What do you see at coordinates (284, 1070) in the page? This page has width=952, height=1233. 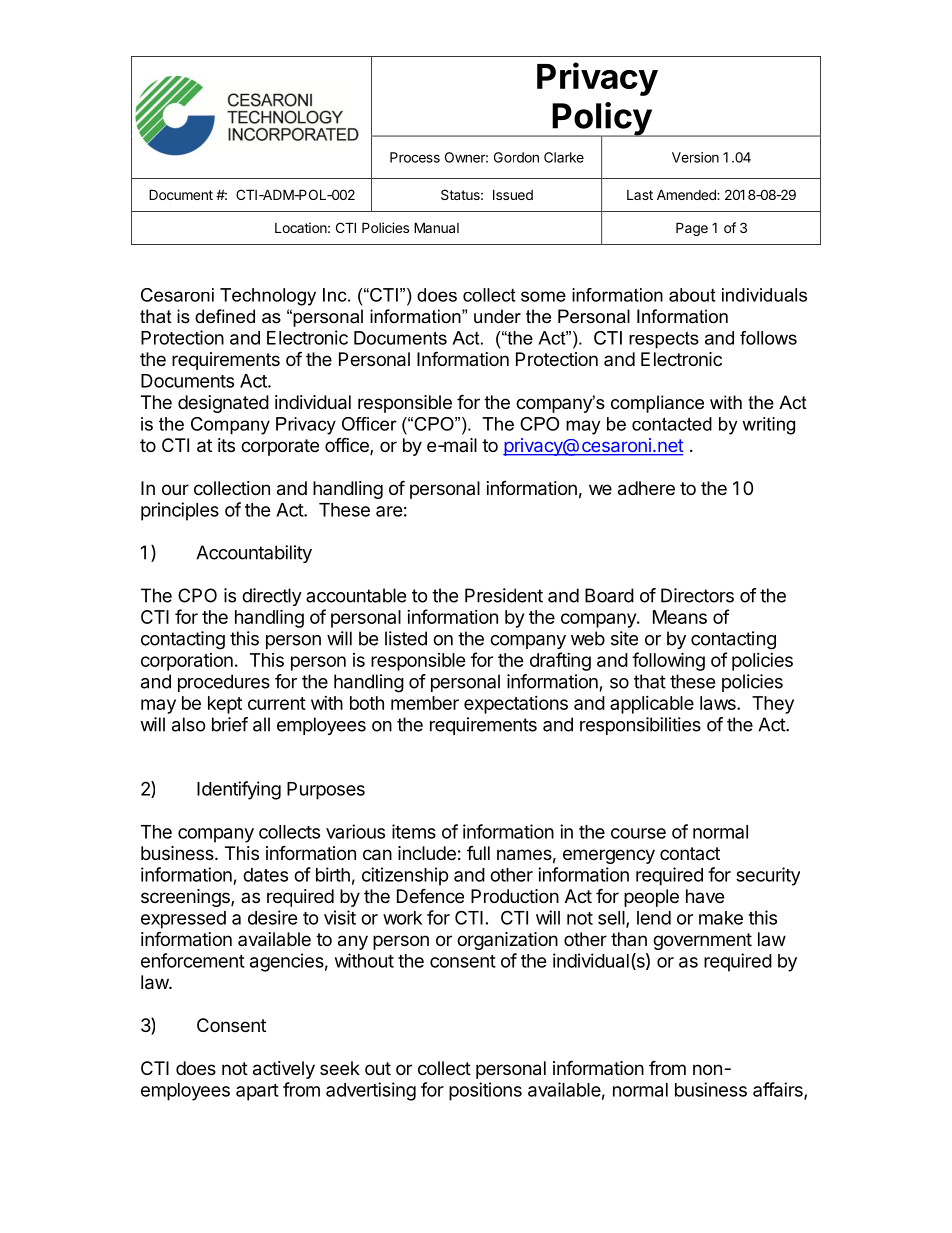 I see `actively` at bounding box center [284, 1070].
